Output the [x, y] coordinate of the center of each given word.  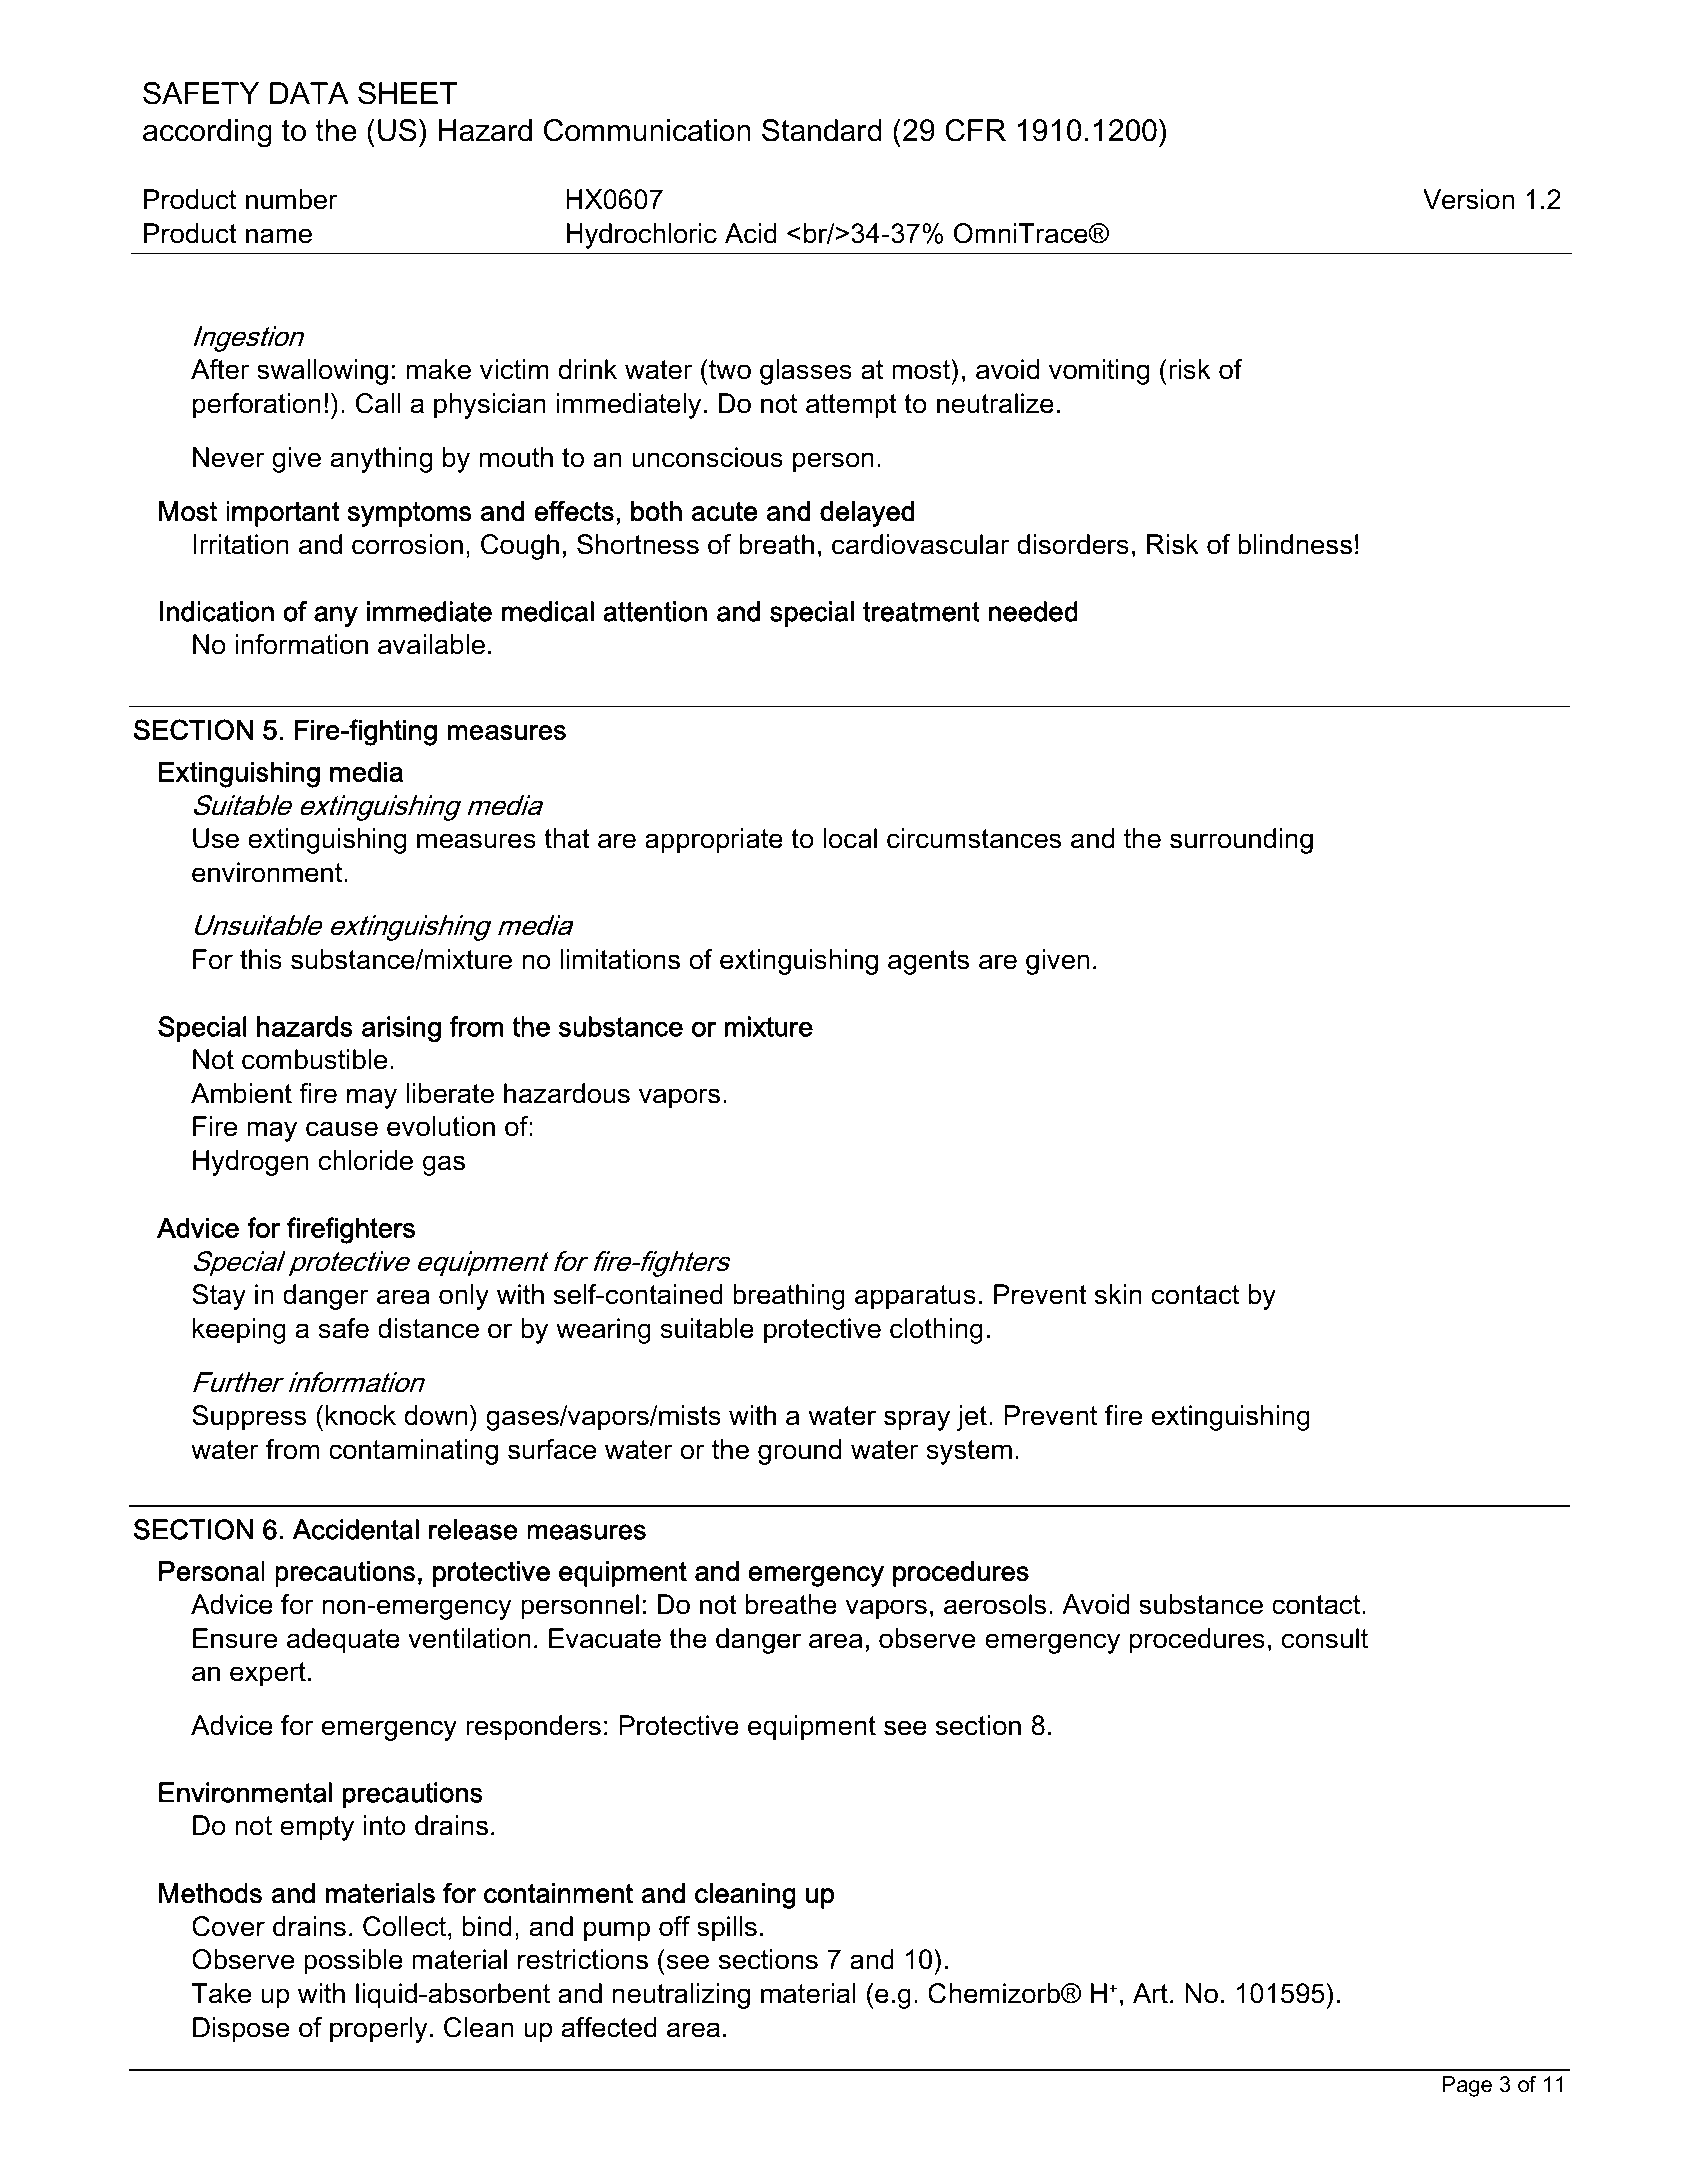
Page [1467, 2086]
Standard [822, 130]
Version [1468, 199]
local [850, 838]
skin [1118, 1294]
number [292, 199]
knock [361, 1415]
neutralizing [681, 1996]
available [431, 644]
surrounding [1241, 841]
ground [799, 1452]
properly [379, 2030]
